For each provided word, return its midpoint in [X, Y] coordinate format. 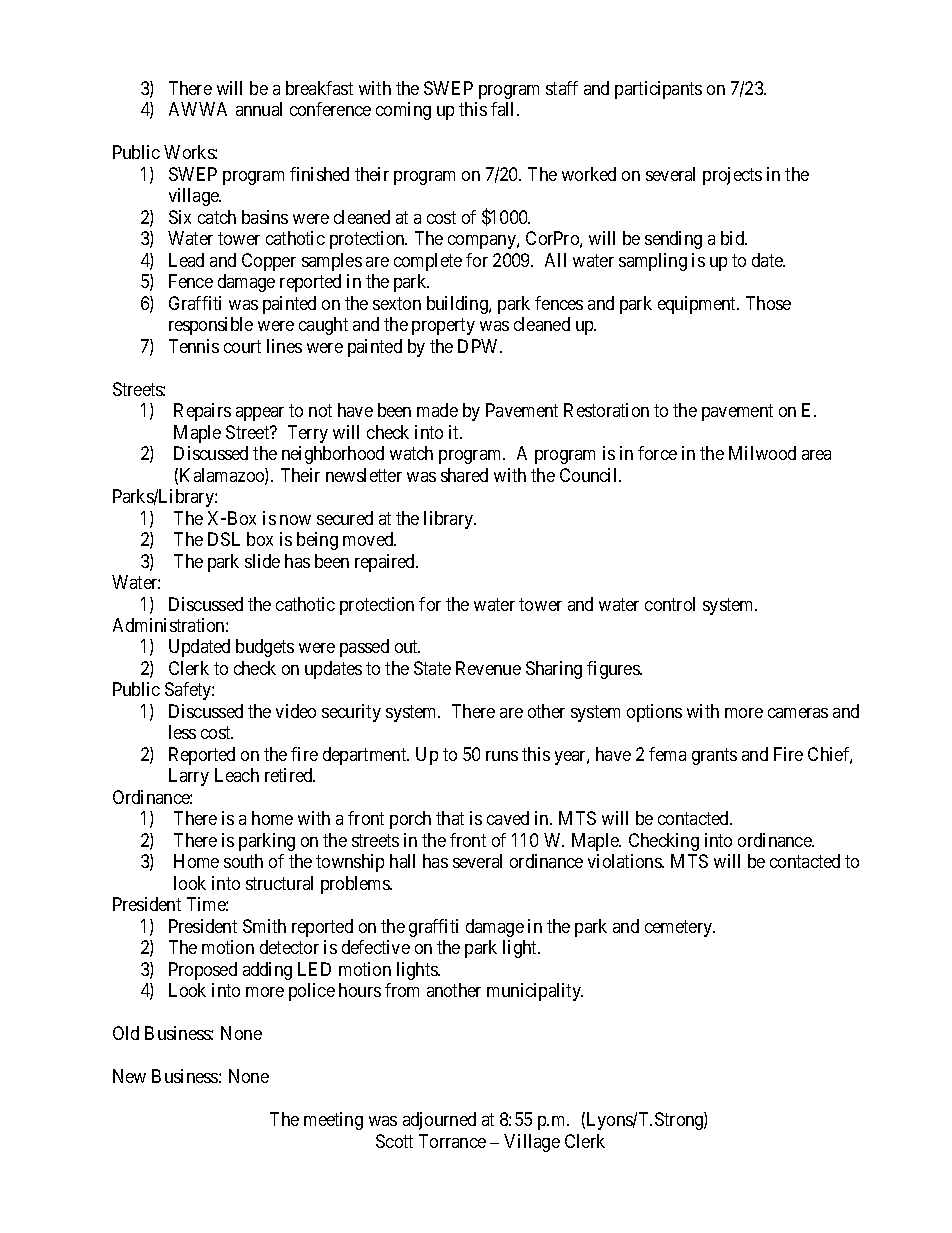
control [670, 604]
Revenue [488, 668]
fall [504, 109]
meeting [333, 1121]
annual [259, 109]
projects [732, 176]
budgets [265, 648]
